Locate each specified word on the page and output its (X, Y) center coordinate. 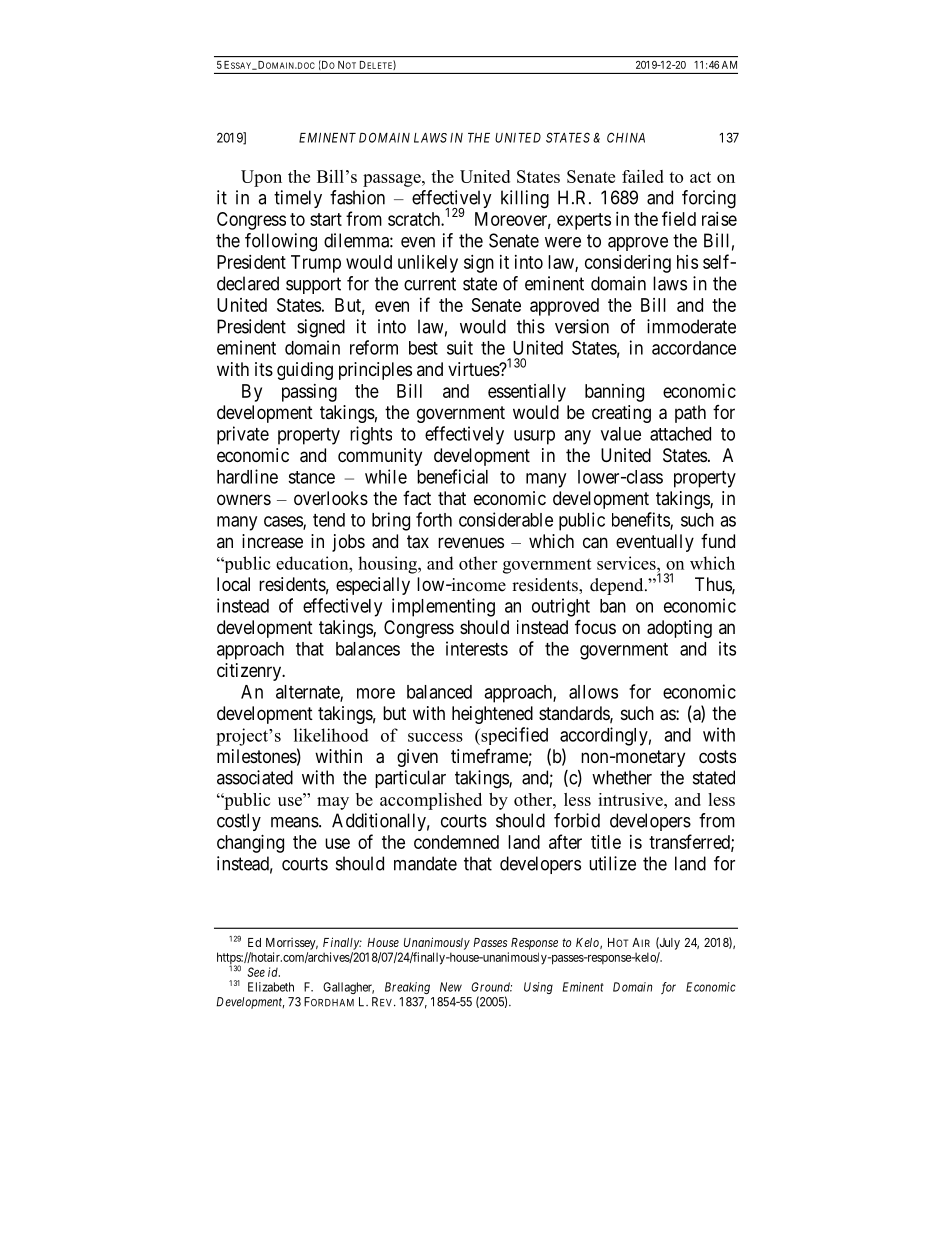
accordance (694, 348)
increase (272, 541)
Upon (261, 178)
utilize (612, 863)
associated (255, 777)
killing (525, 199)
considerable (506, 519)
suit (460, 347)
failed (643, 176)
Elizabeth (271, 987)
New (451, 987)
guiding (305, 371)
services (627, 563)
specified (513, 736)
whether (622, 777)
